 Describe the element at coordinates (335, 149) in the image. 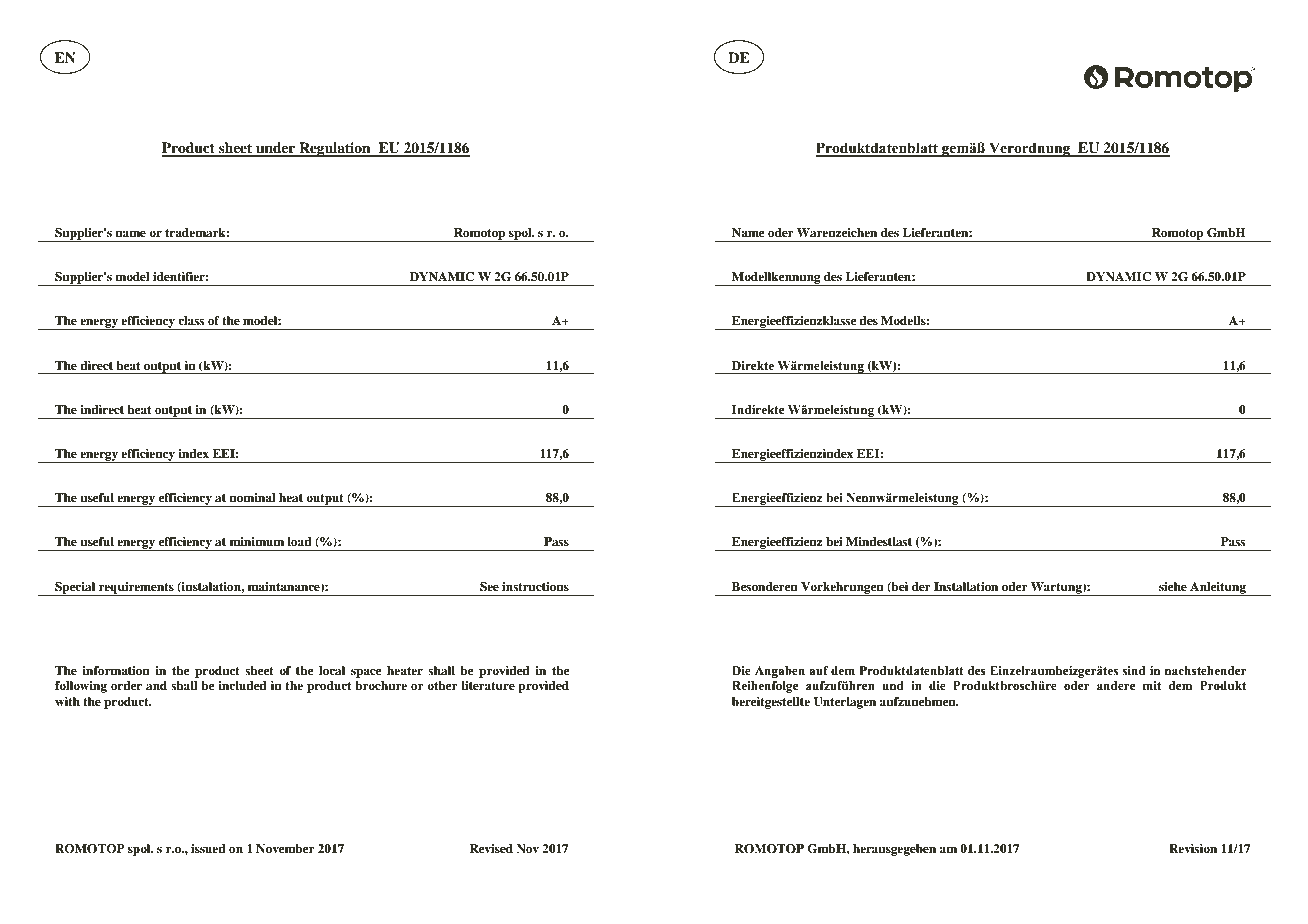

I see `Regulation` at that location.
